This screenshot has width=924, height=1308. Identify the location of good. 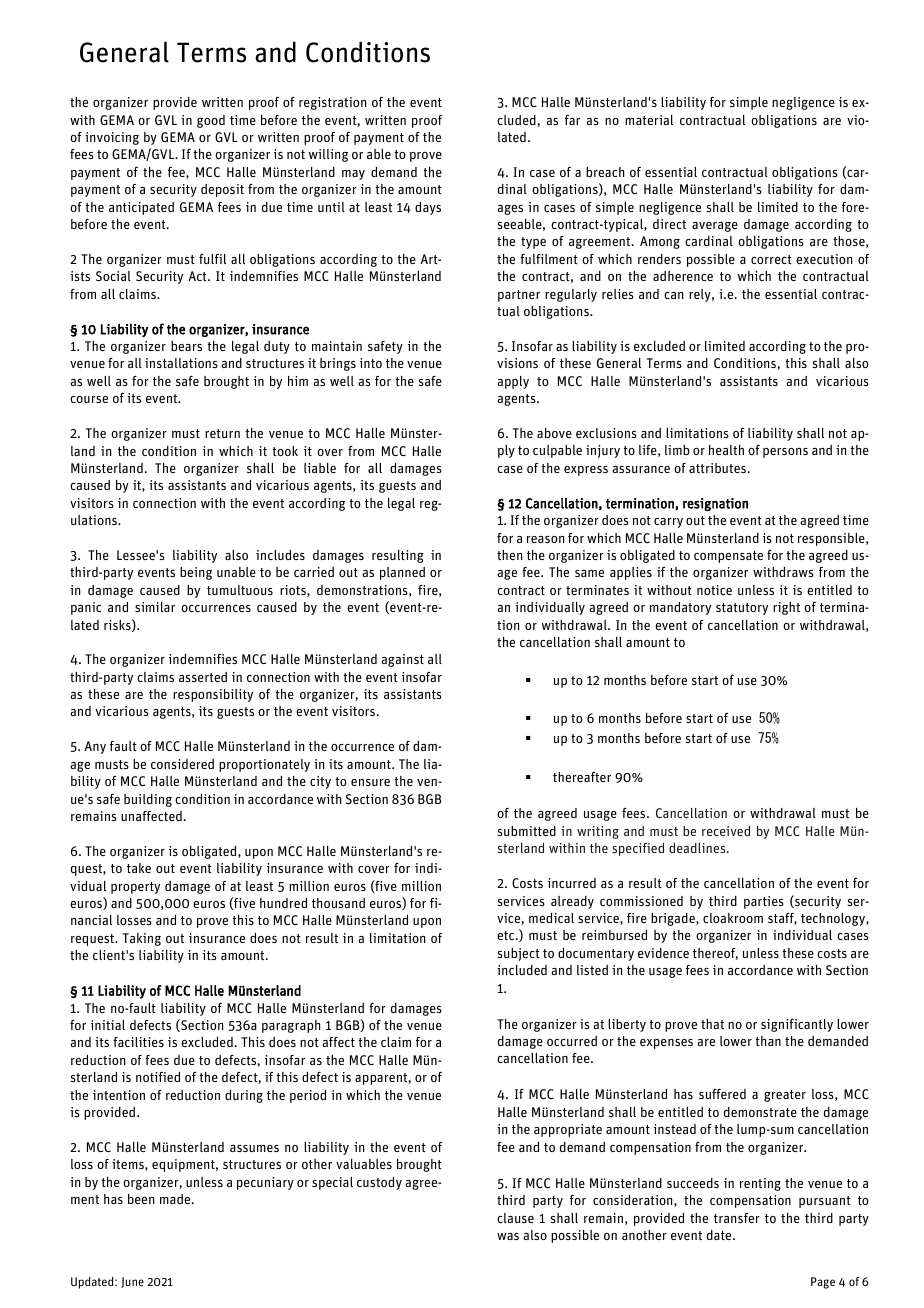
(211, 121).
